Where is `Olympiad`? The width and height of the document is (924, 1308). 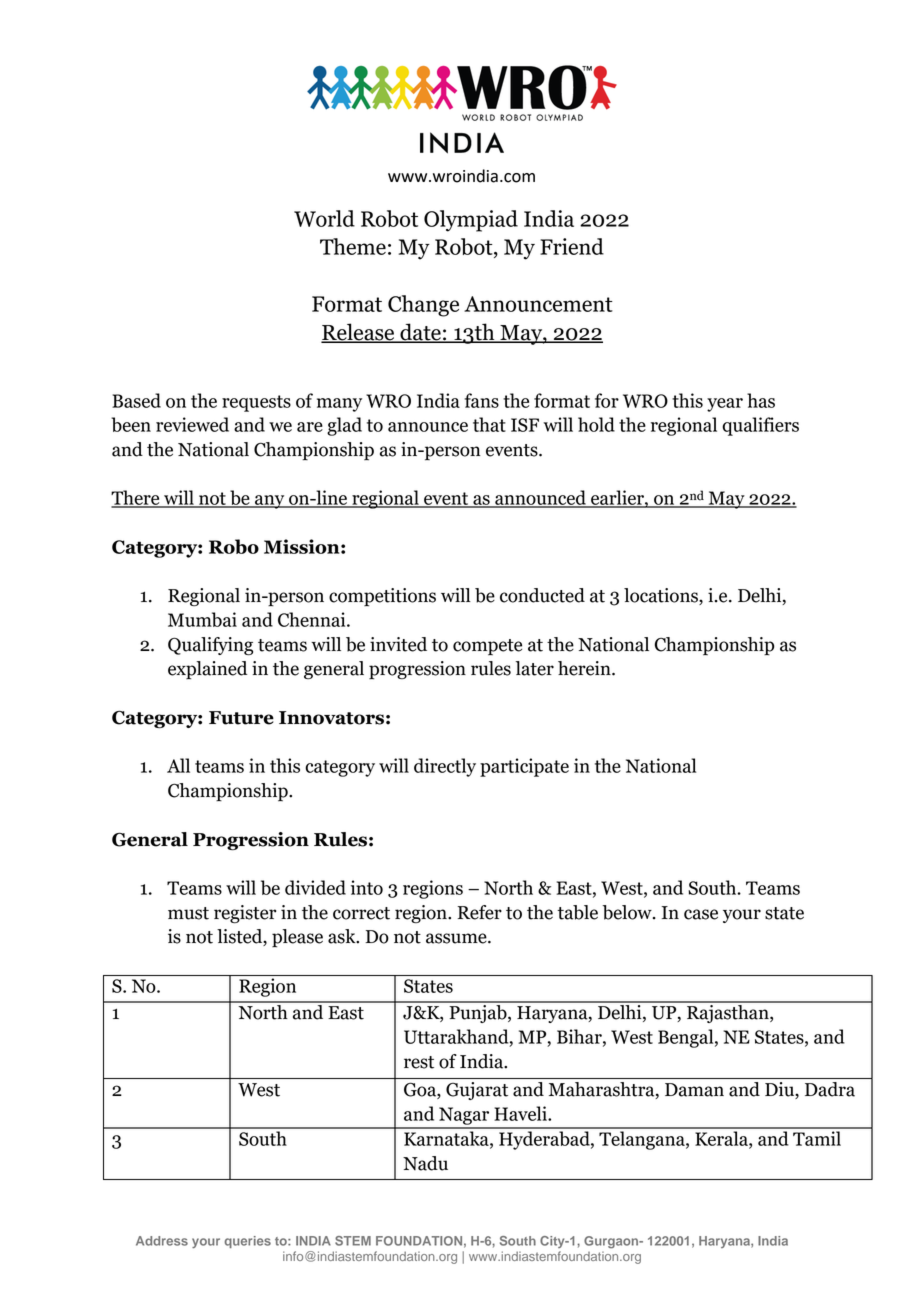 Olympiad is located at coordinates (471, 221).
